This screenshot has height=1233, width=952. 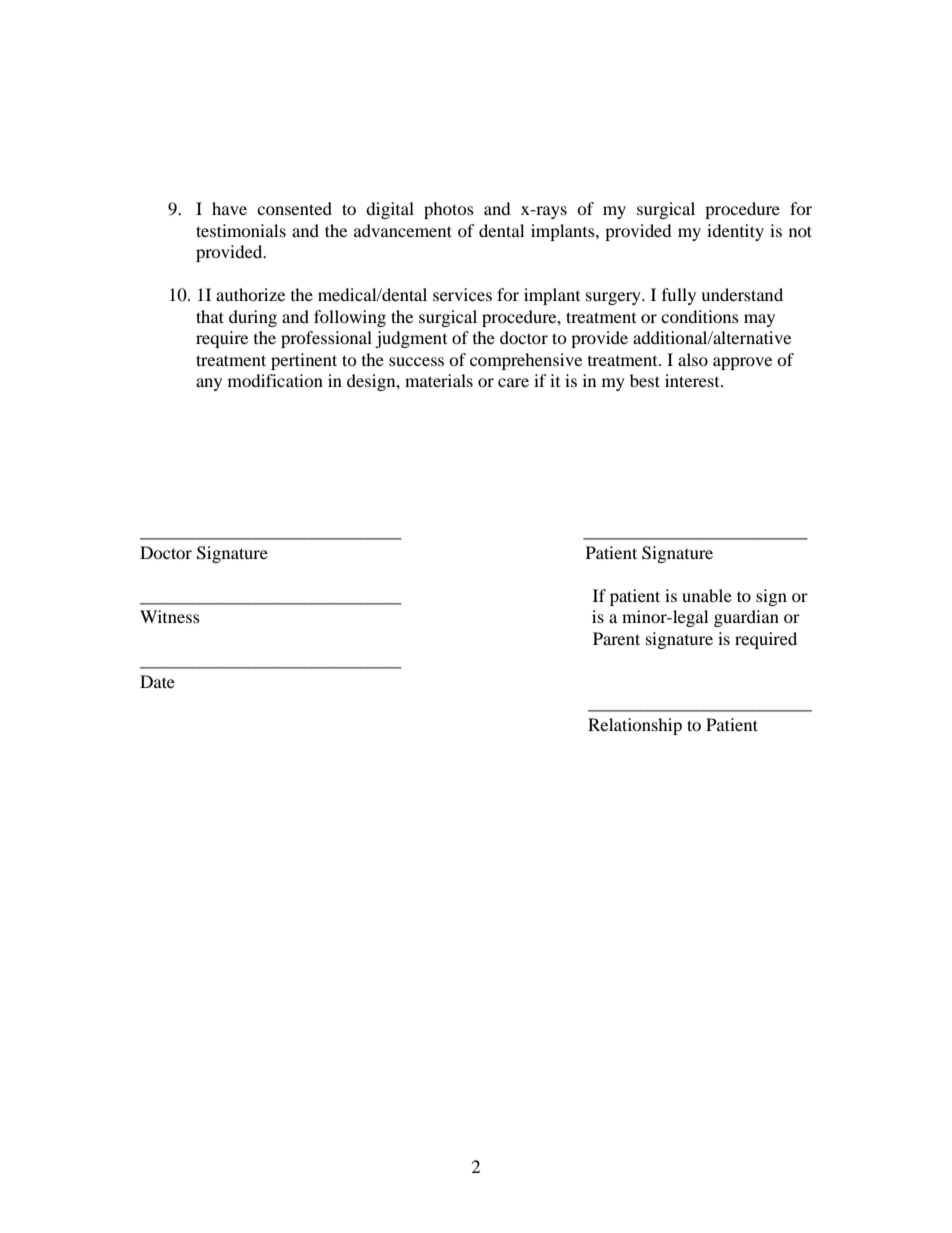 I want to click on any, so click(x=209, y=384).
